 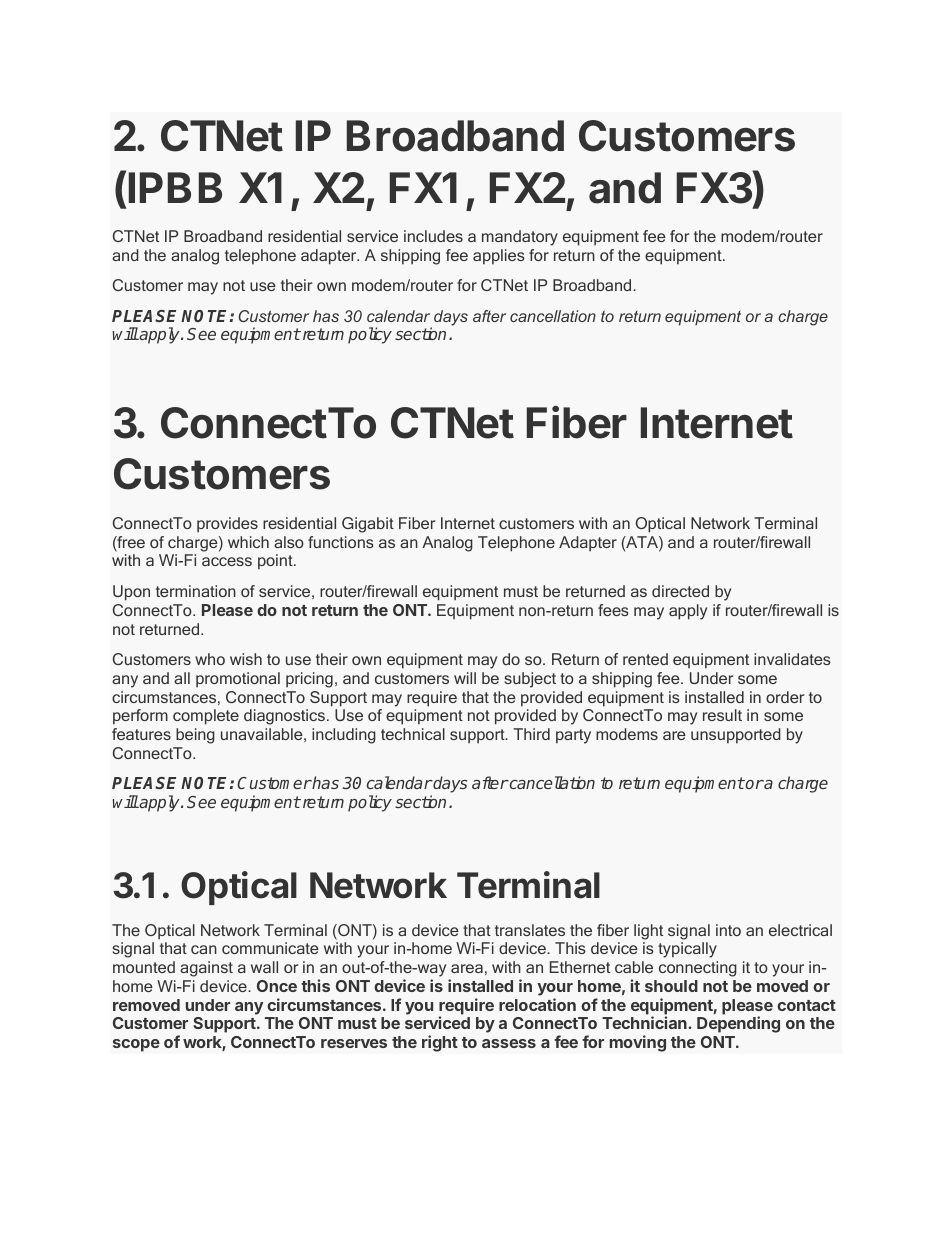 I want to click on scope, so click(x=136, y=1045).
